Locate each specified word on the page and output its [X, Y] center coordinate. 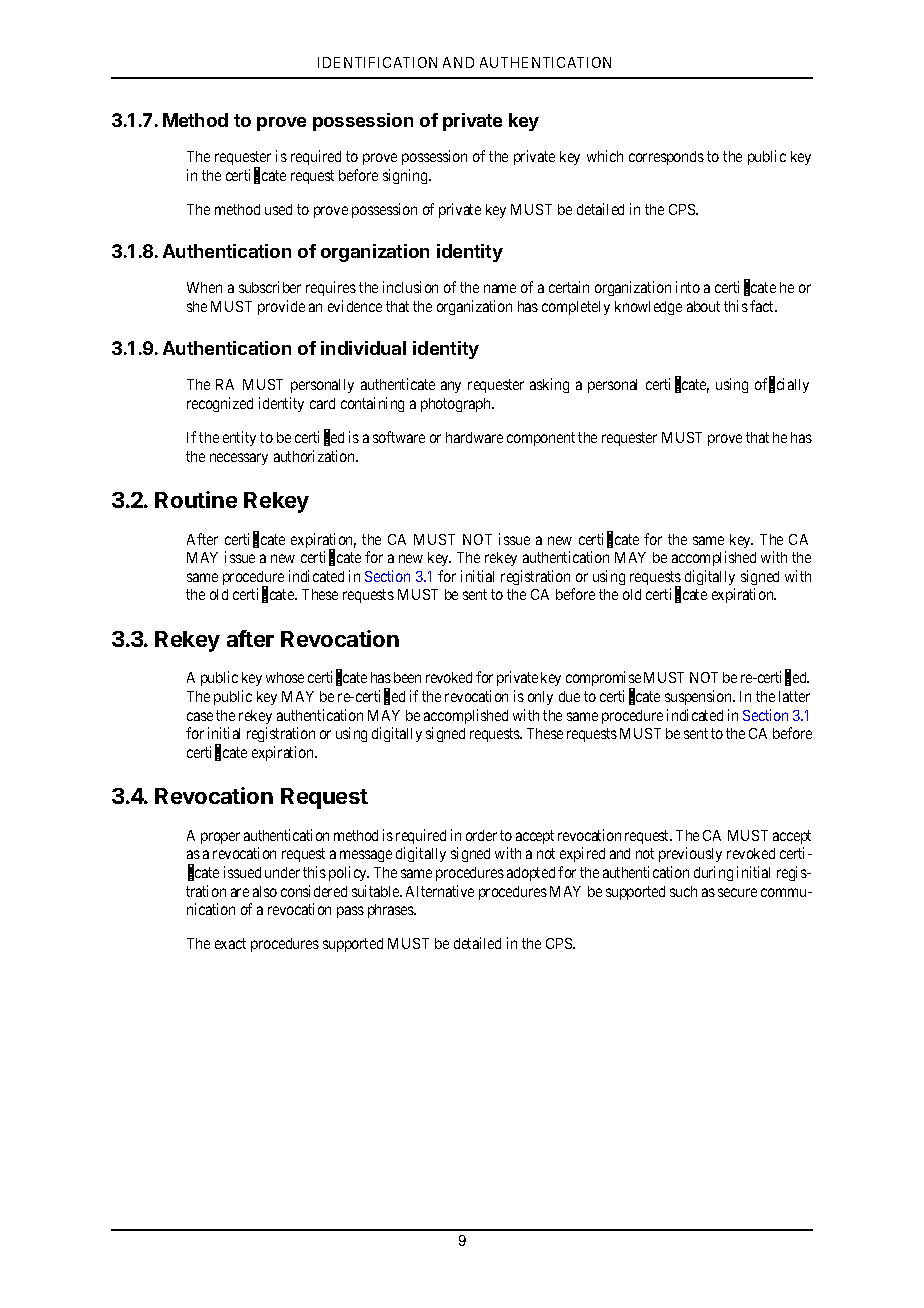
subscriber [270, 287]
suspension [700, 697]
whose [285, 677]
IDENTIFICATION [377, 62]
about [703, 306]
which [605, 156]
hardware [474, 437]
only [540, 698]
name [500, 288]
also [265, 891]
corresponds [666, 158]
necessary [239, 459]
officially [782, 385]
